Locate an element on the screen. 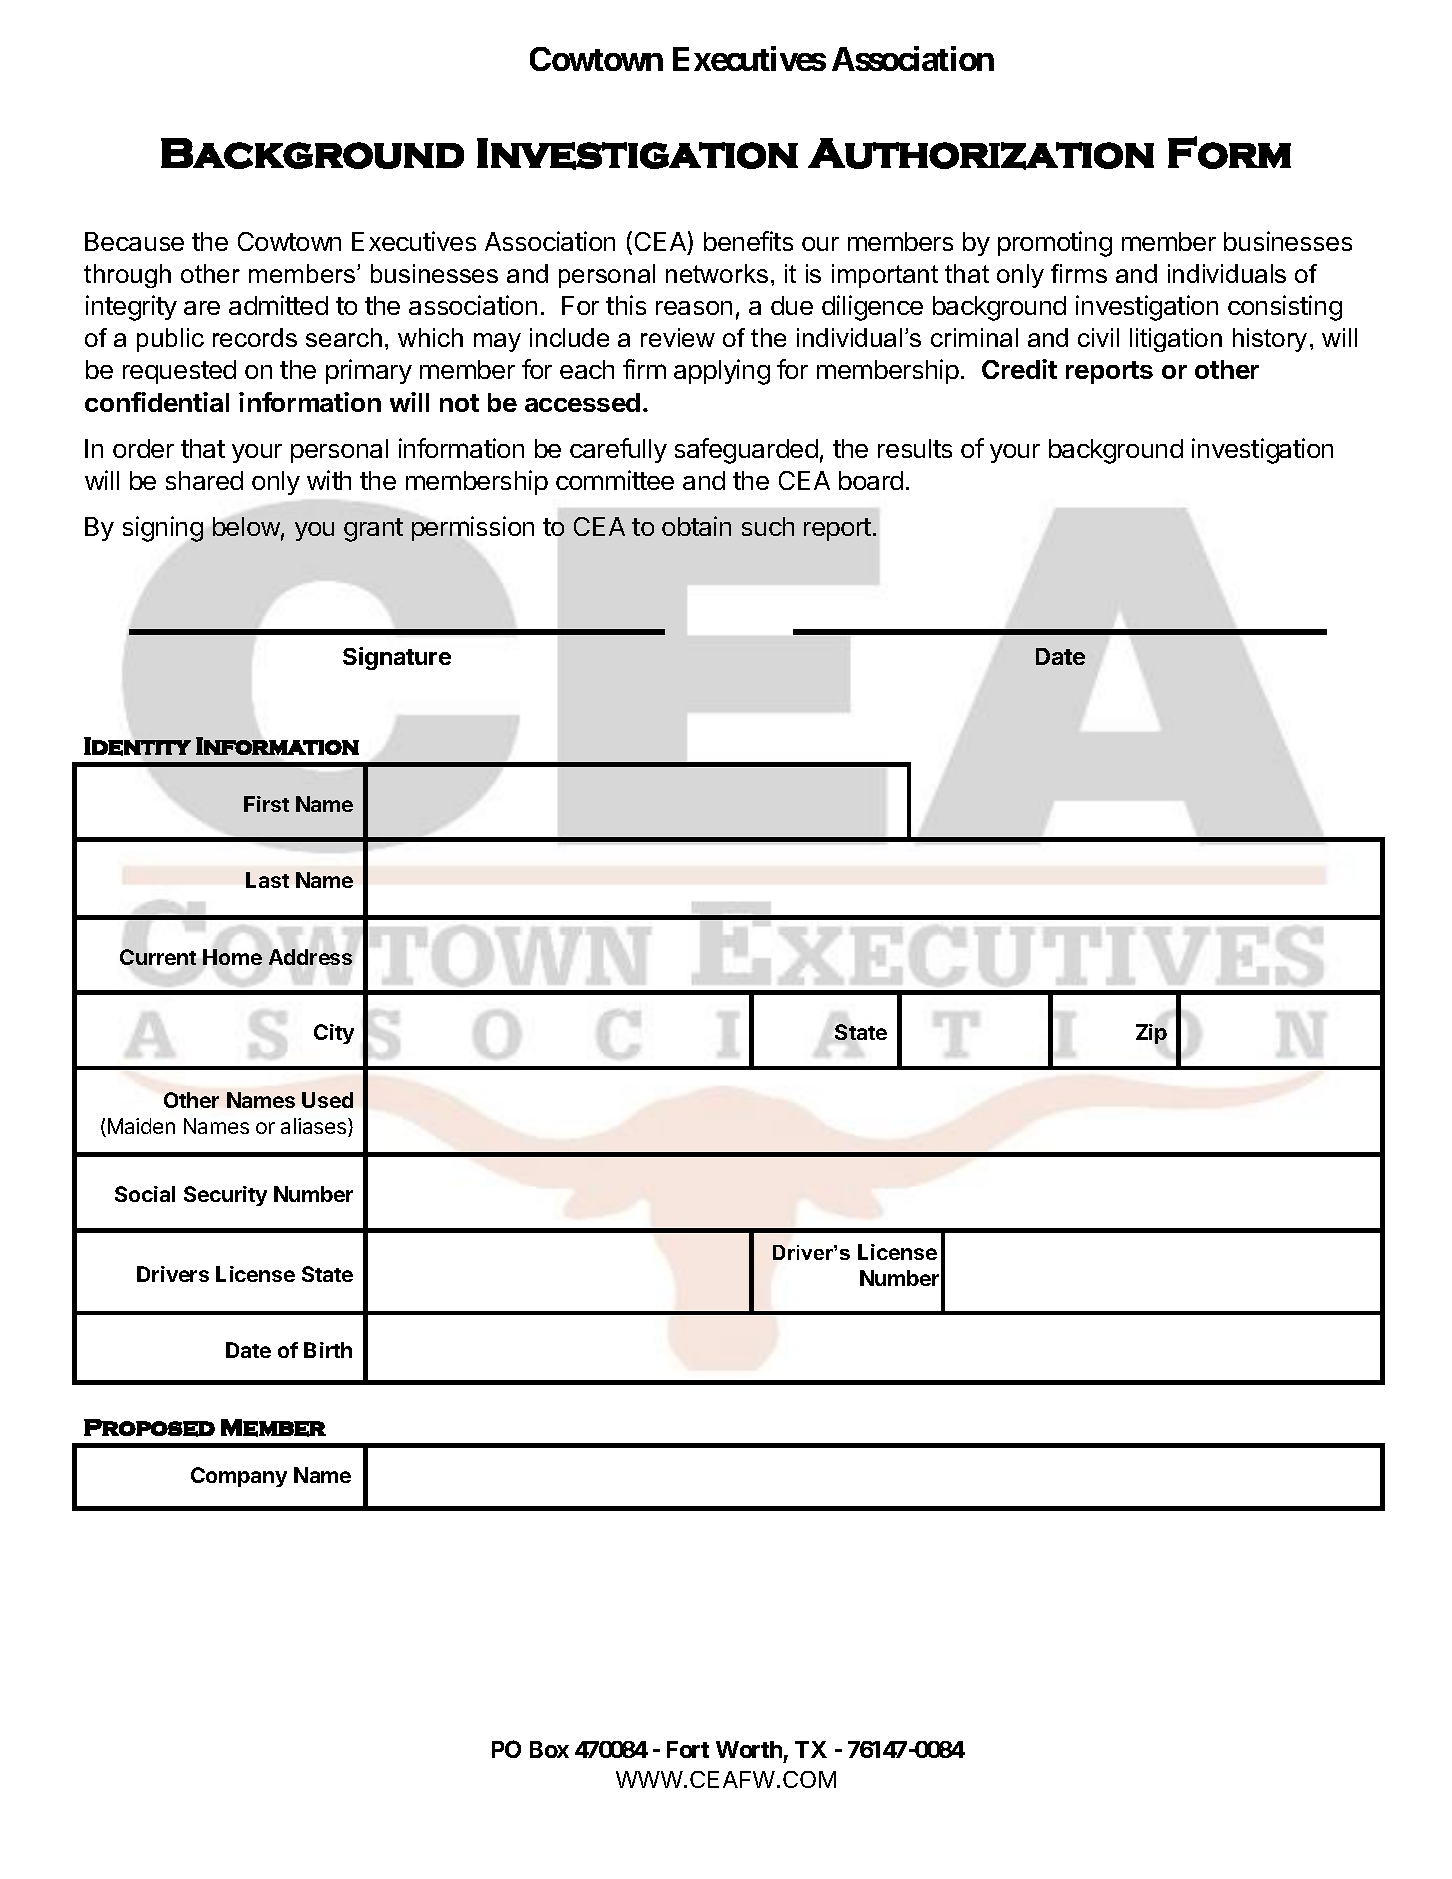 This screenshot has height=1879, width=1452. aliases is located at coordinates (315, 1127).
